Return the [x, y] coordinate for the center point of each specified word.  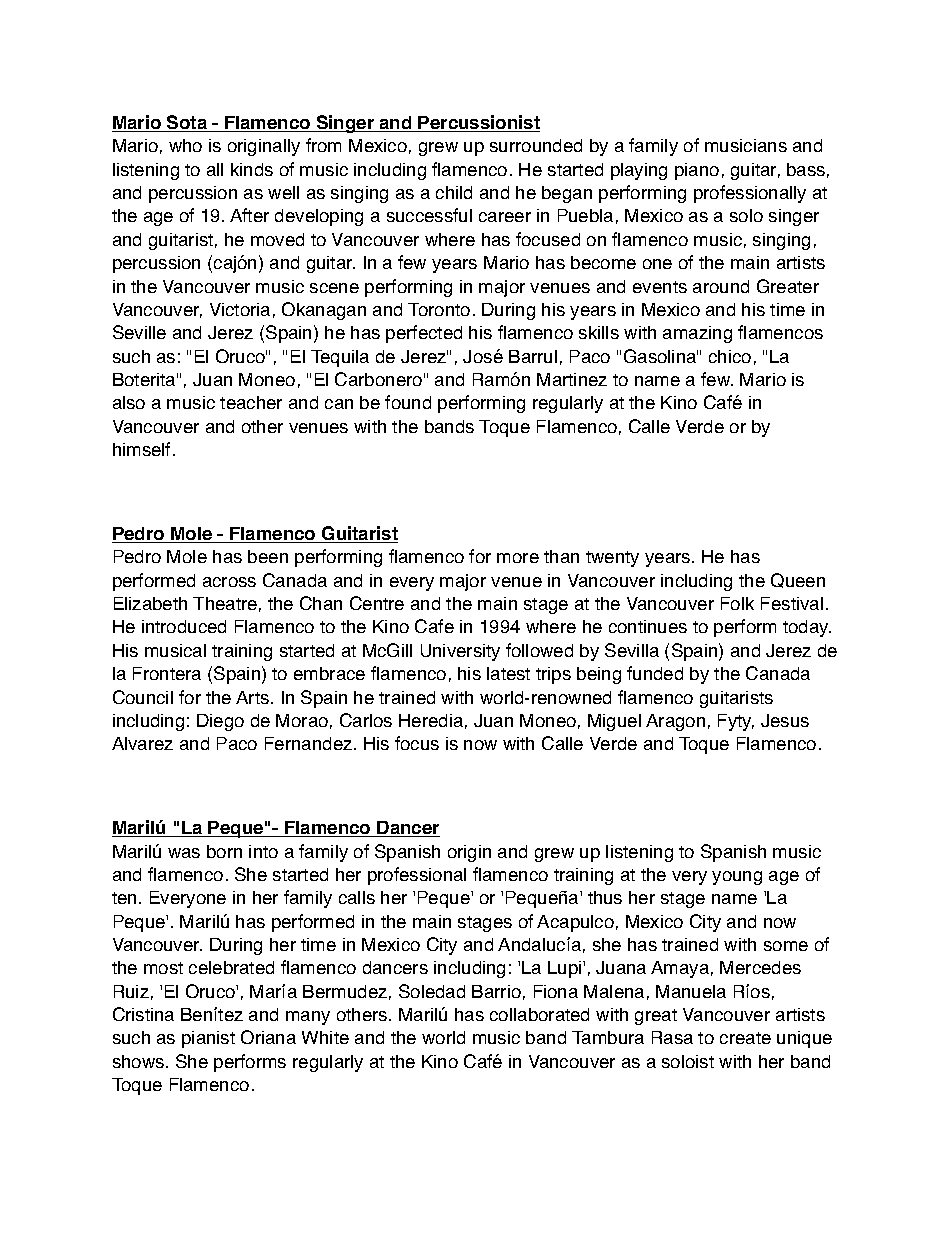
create [745, 1038]
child [454, 192]
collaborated [539, 1014]
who [185, 145]
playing [639, 171]
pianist [208, 1039]
